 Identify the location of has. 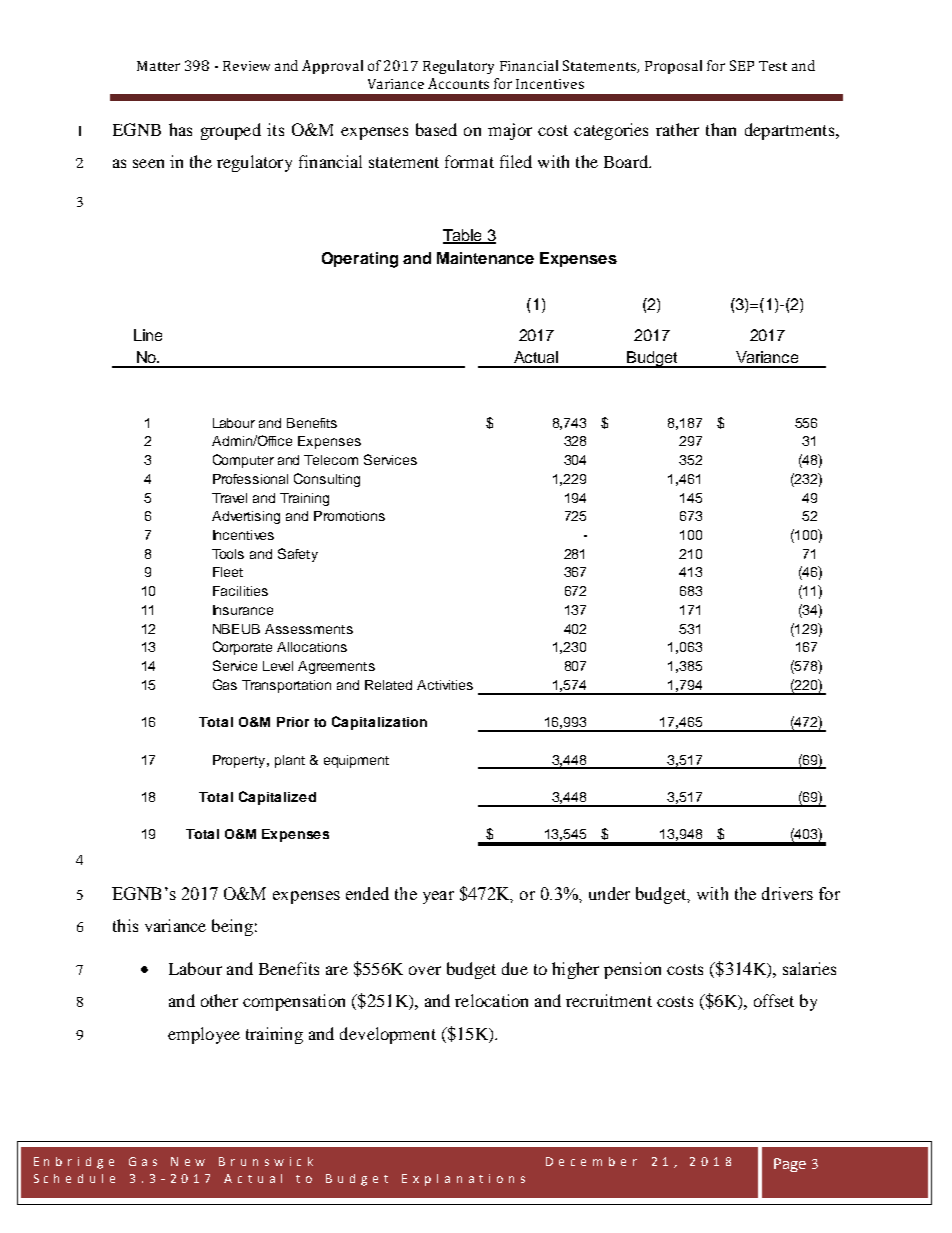
(180, 129).
